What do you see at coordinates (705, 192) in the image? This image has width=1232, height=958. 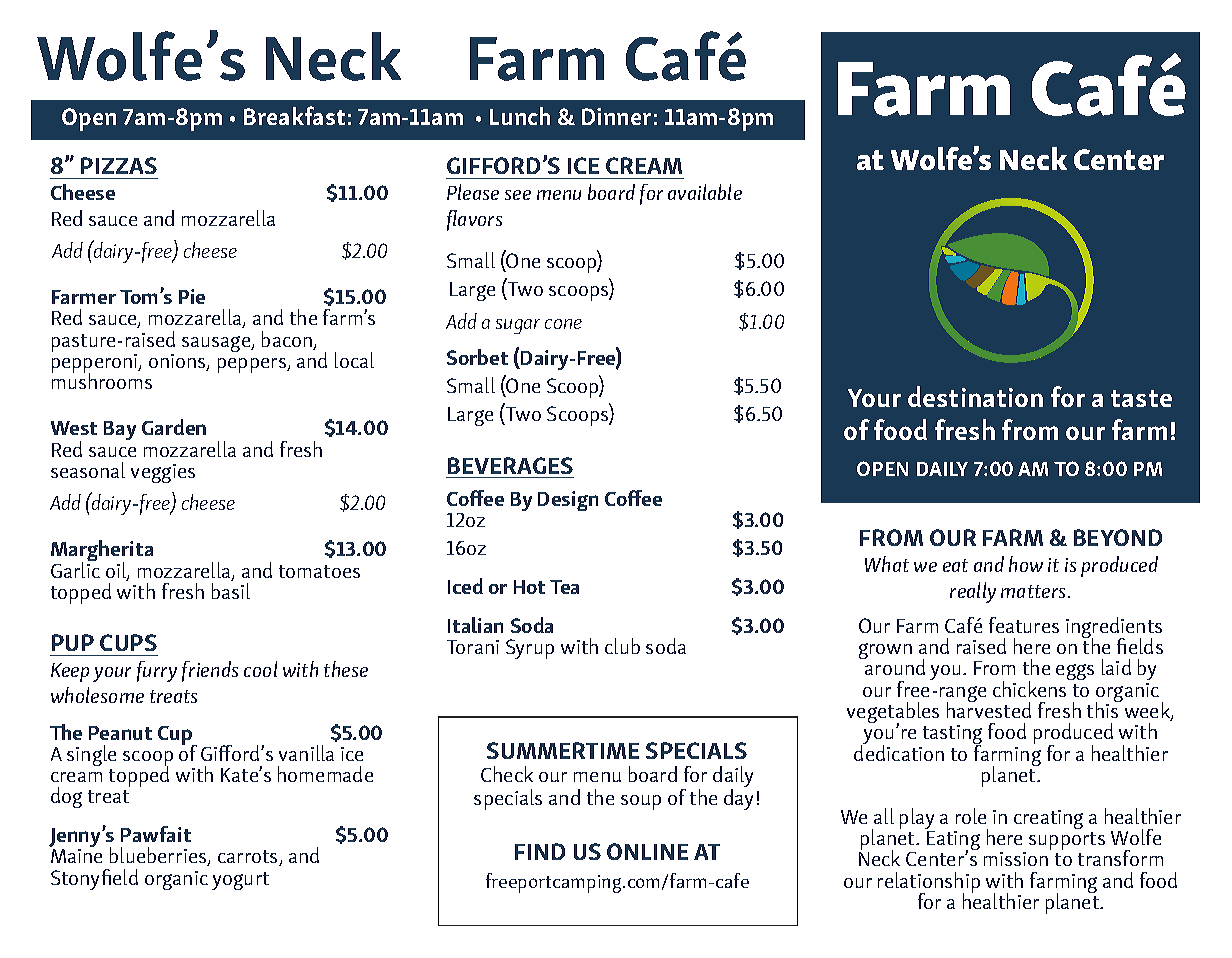 I see `available` at bounding box center [705, 192].
